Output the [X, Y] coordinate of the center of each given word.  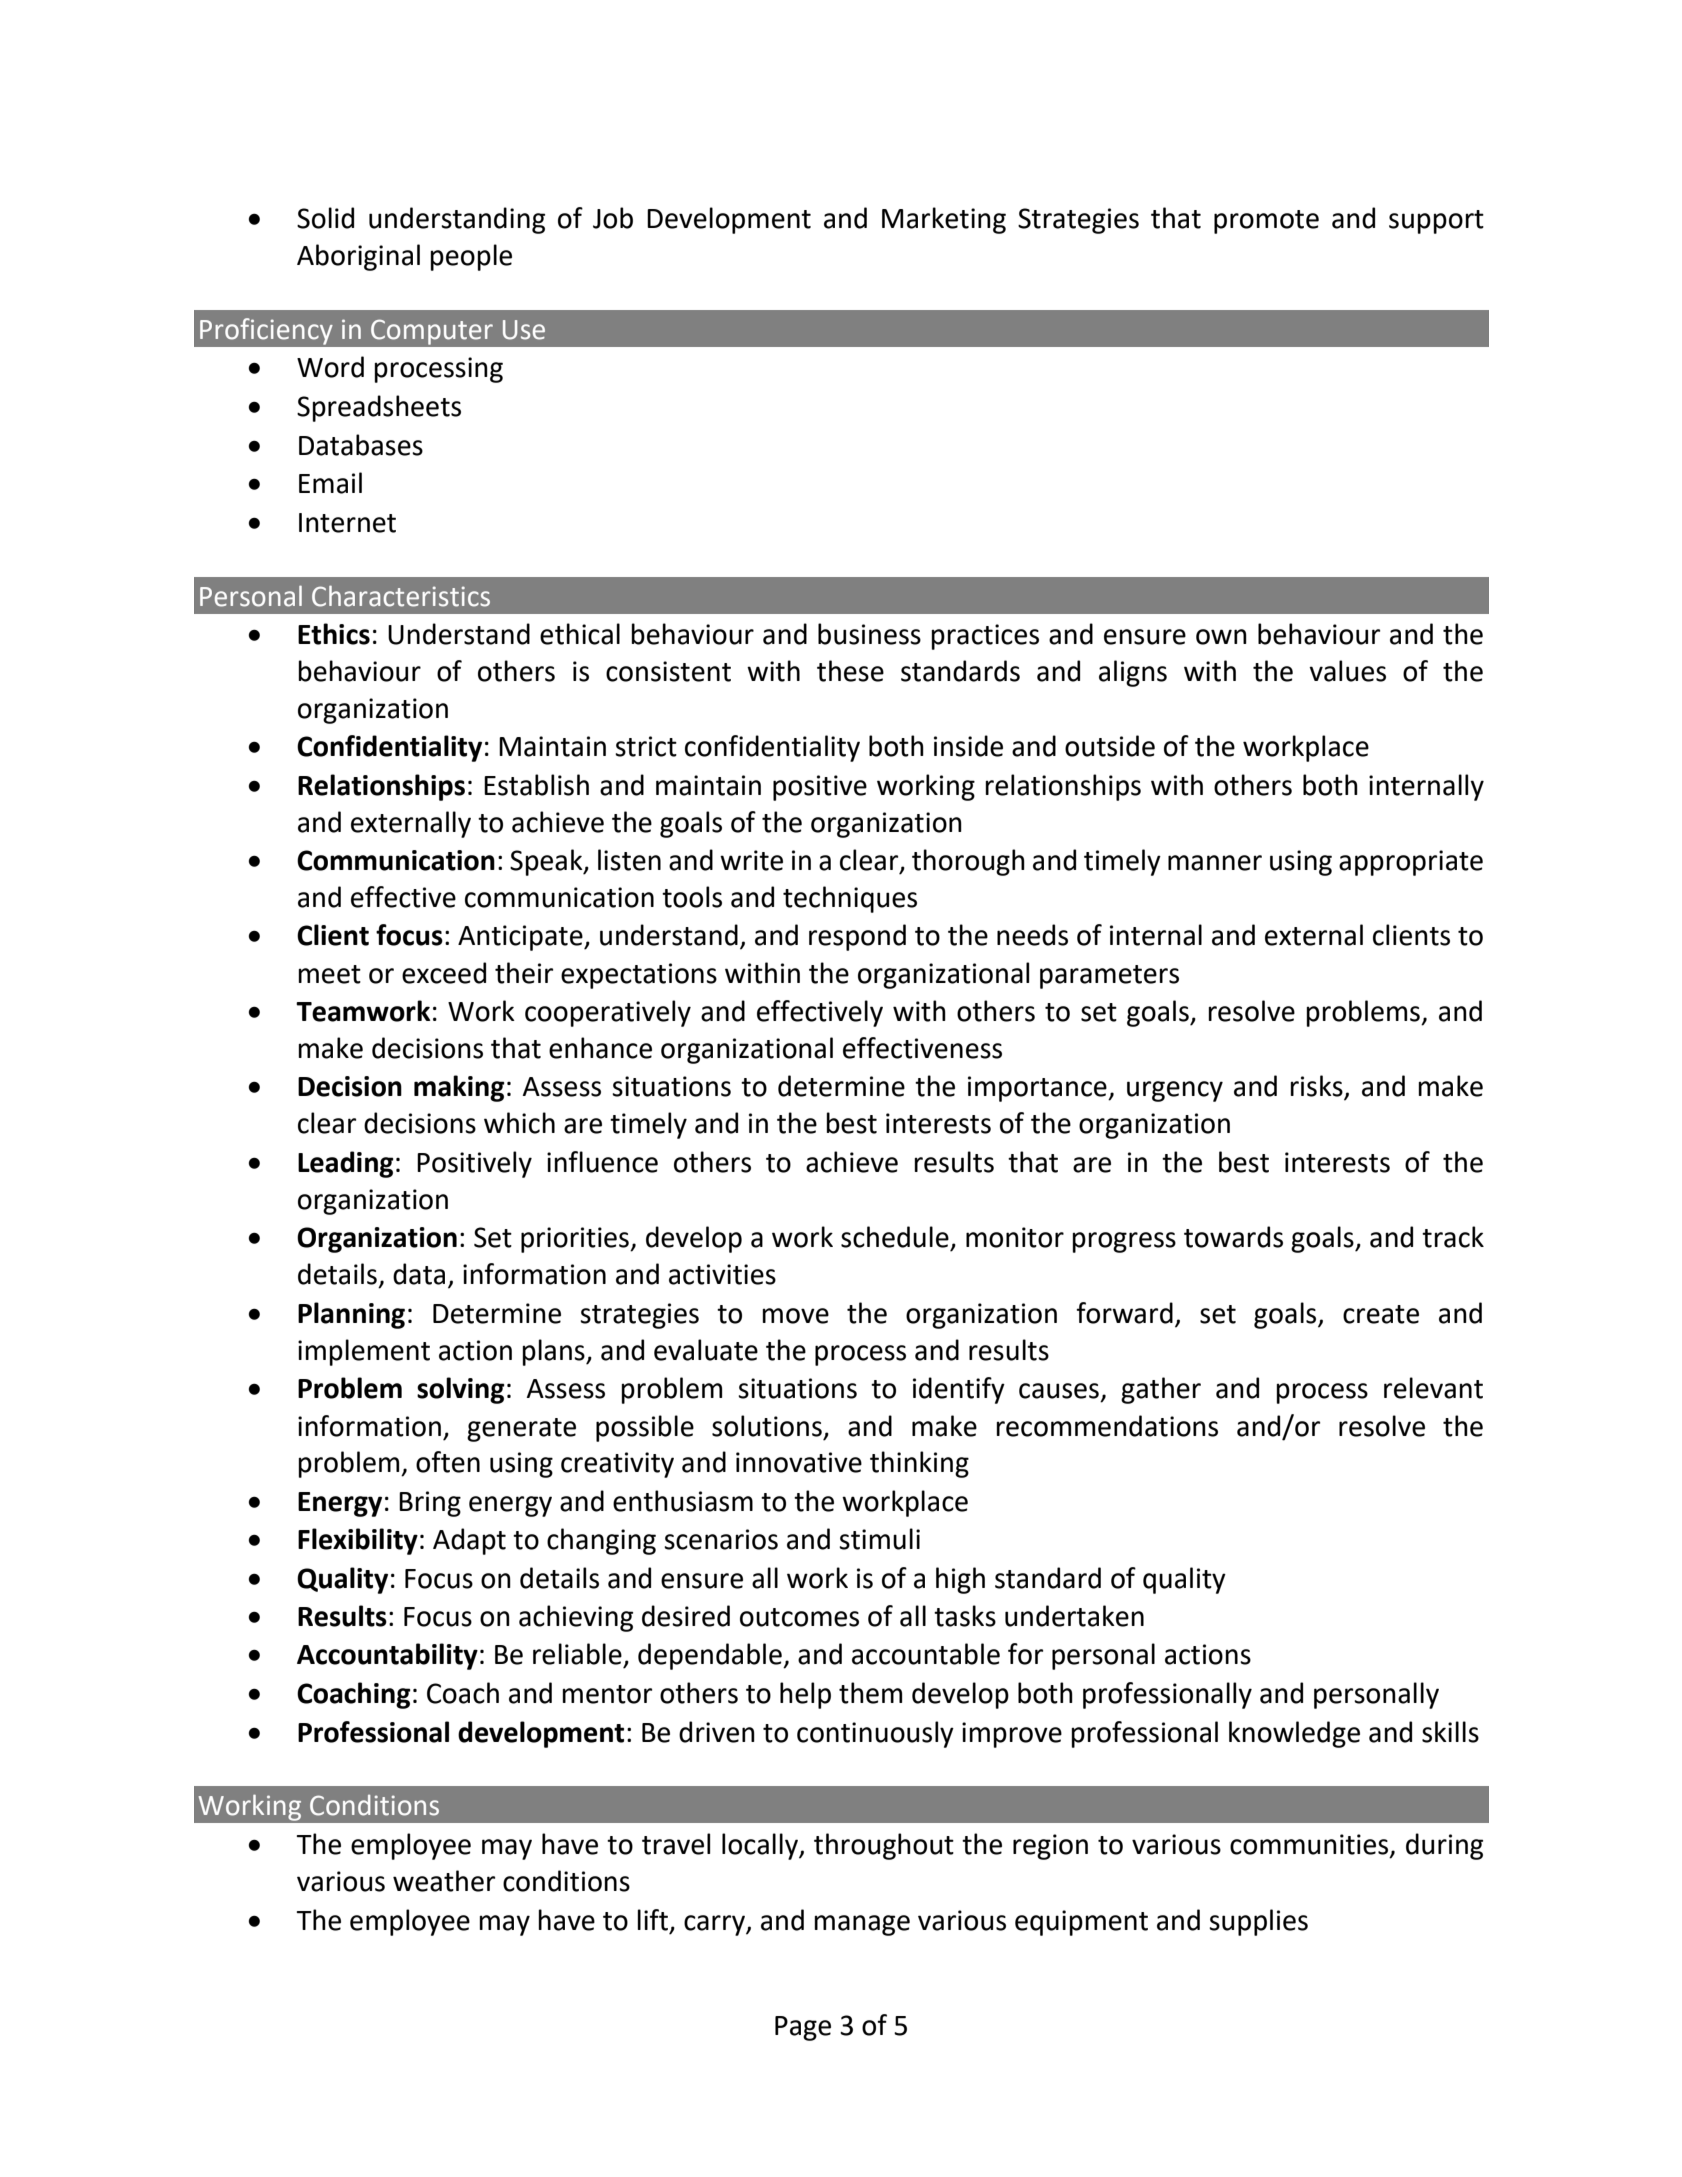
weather [444, 1881]
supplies [1258, 1922]
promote [1266, 222]
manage [862, 1925]
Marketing [944, 220]
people [471, 257]
